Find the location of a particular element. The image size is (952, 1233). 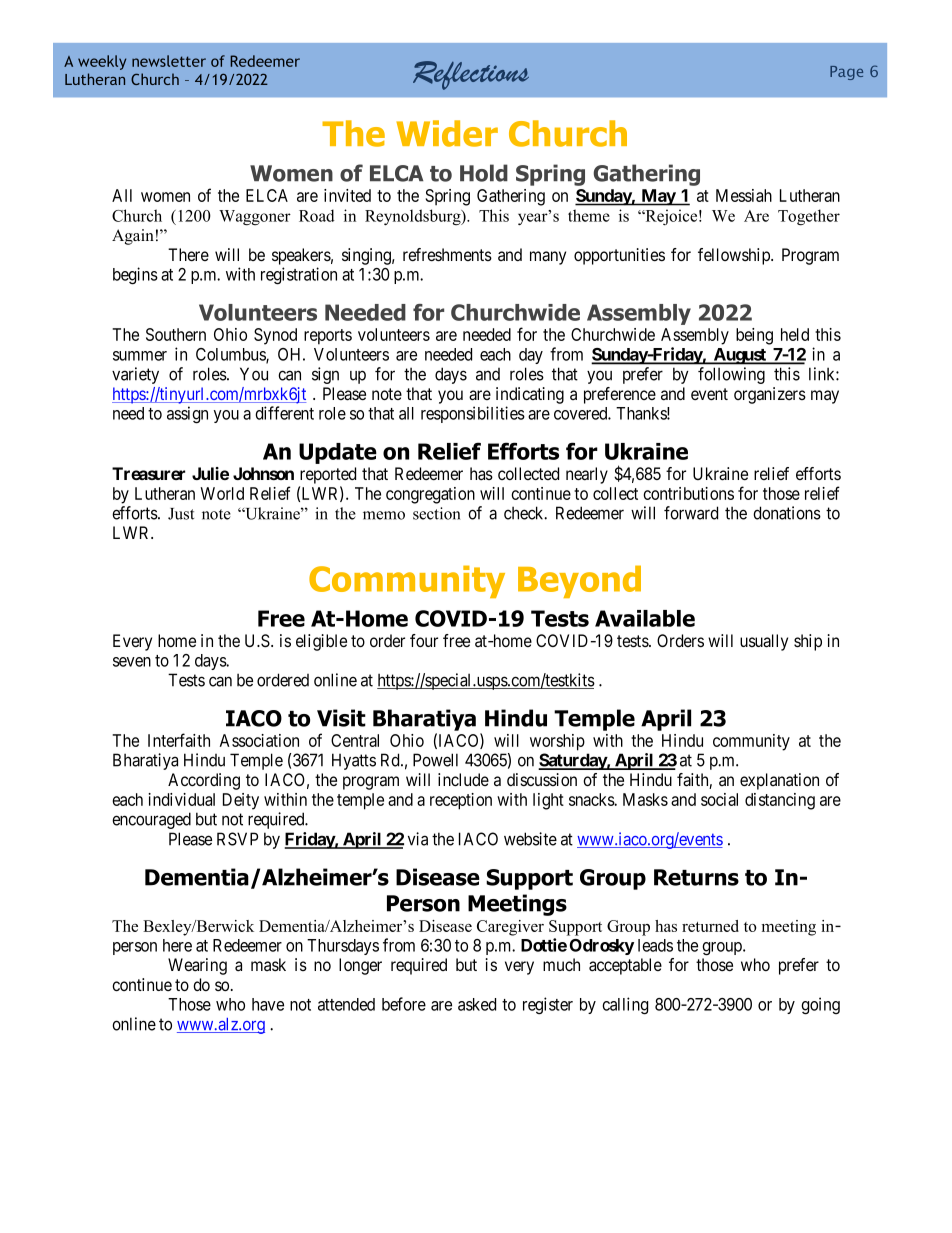

Page is located at coordinates (846, 73).
